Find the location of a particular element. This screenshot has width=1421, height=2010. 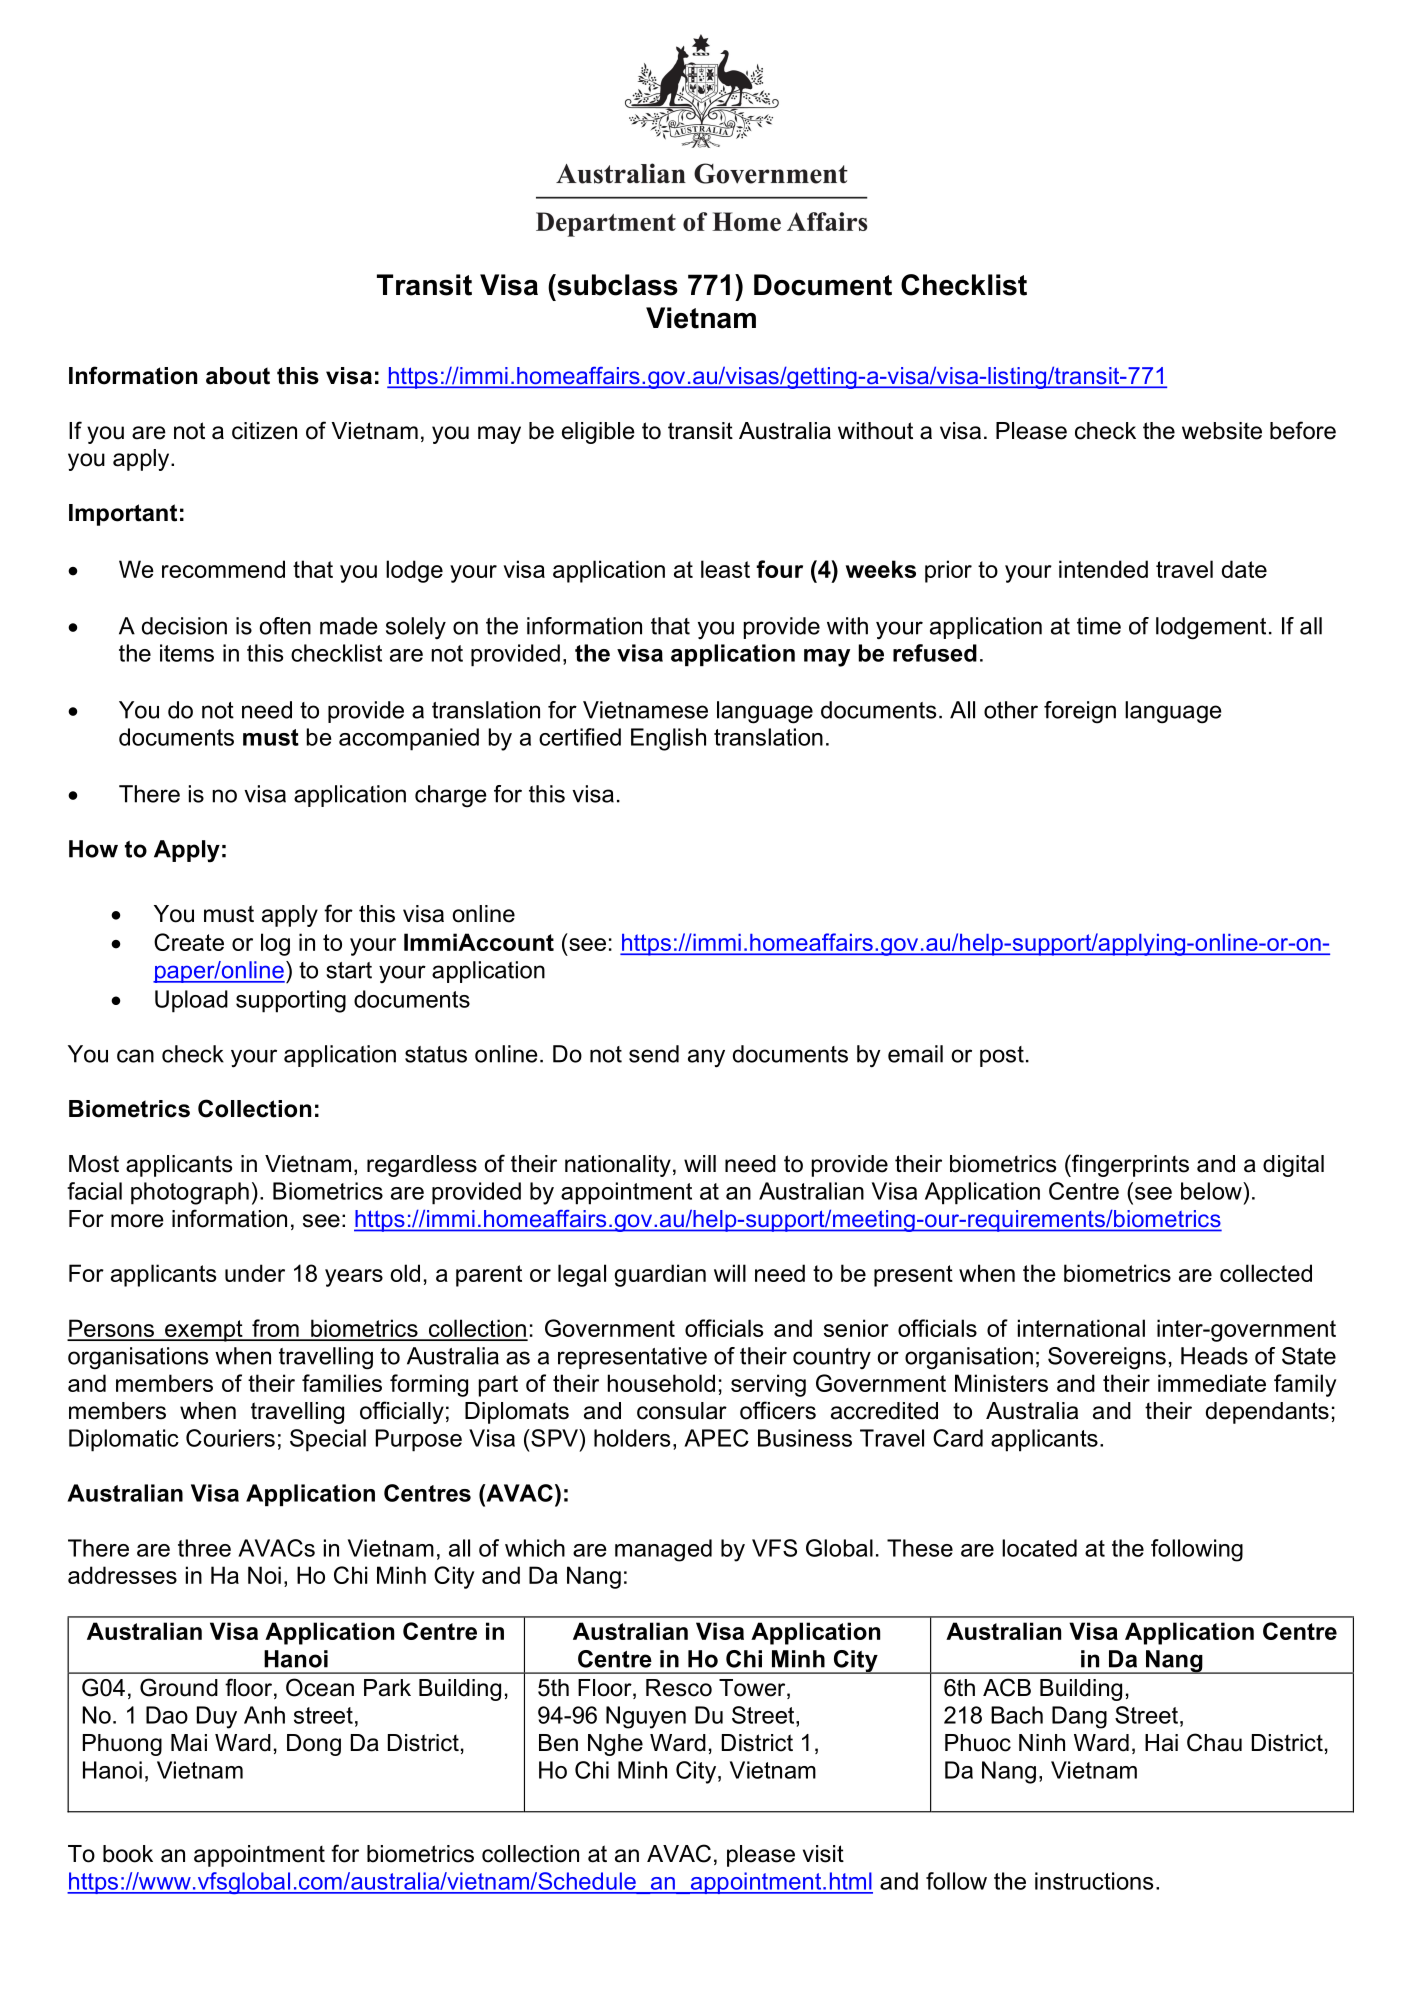

English is located at coordinates (668, 739).
